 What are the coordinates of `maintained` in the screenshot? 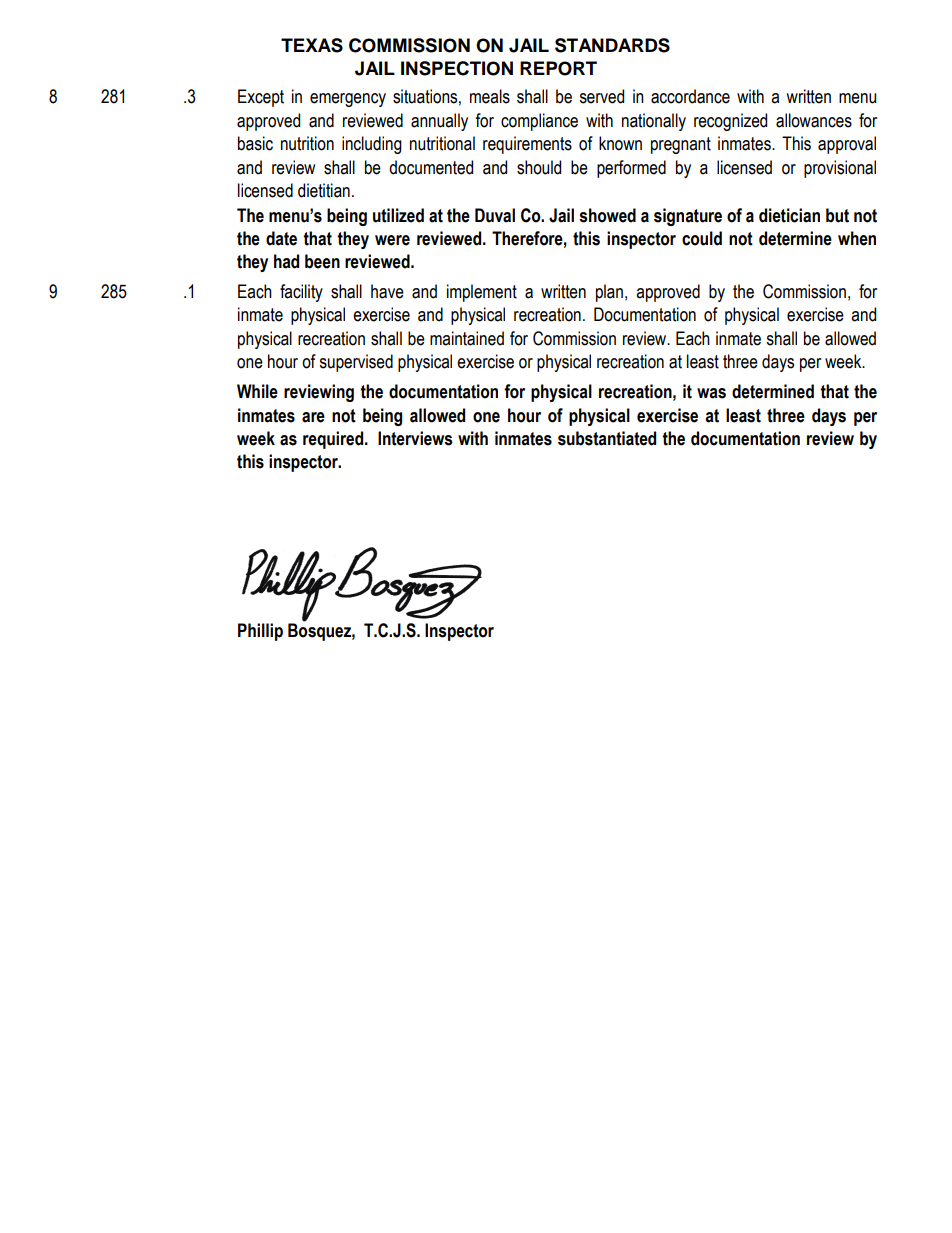 It's located at (467, 338).
